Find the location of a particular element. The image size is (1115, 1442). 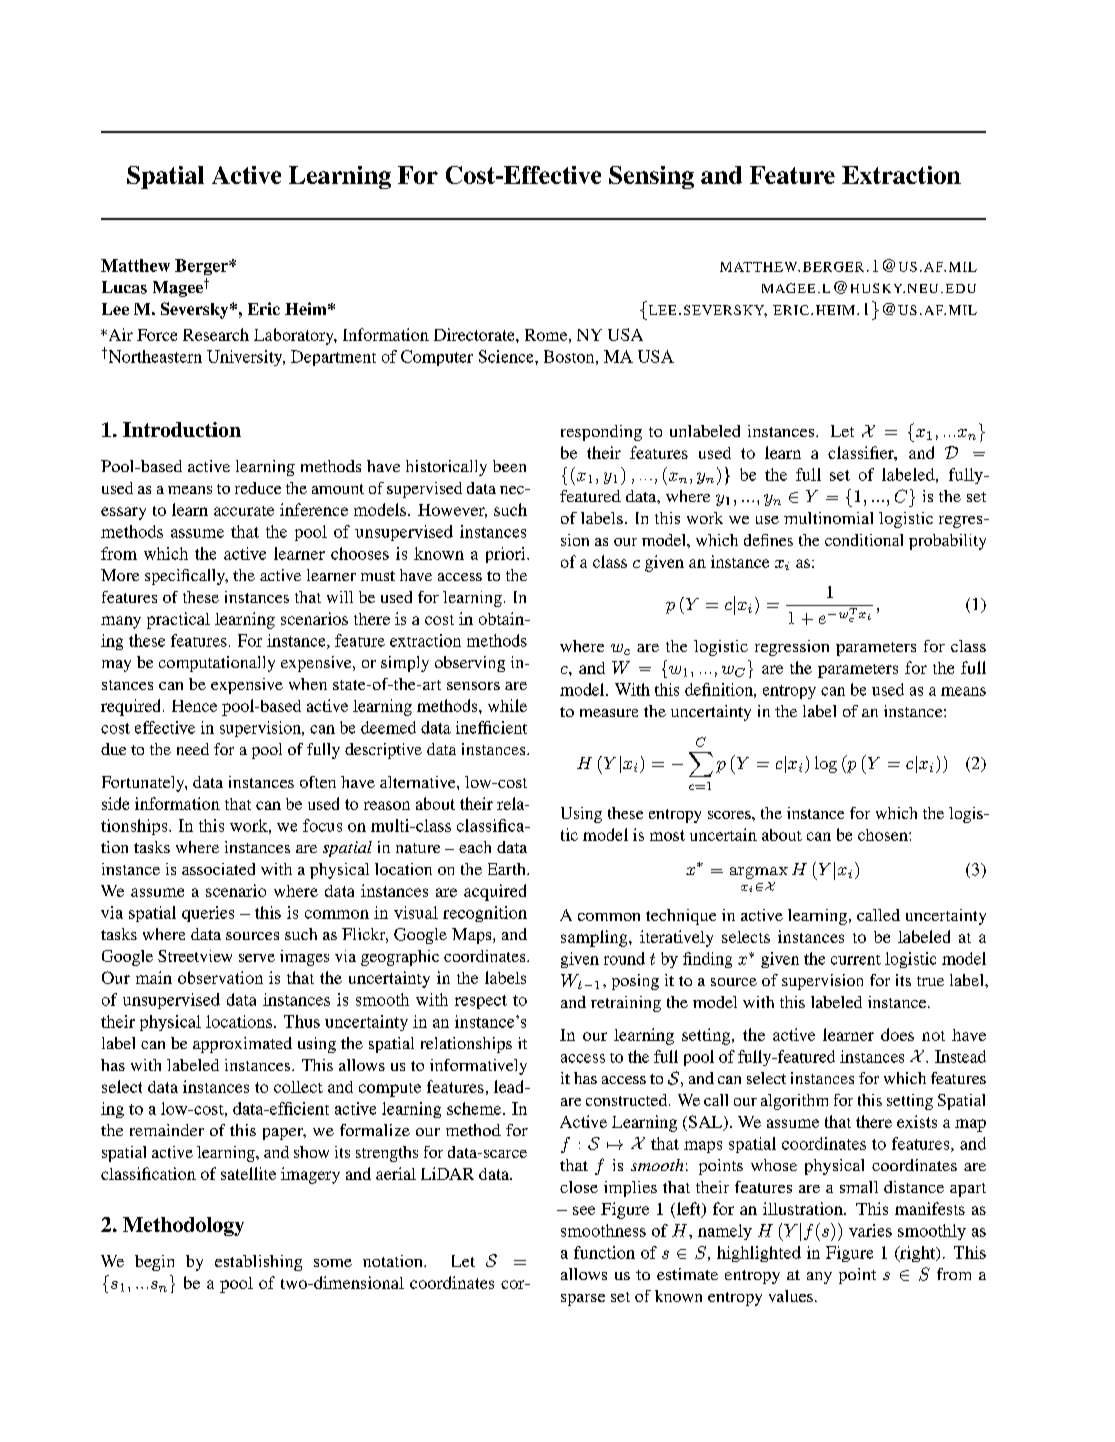

Lucas is located at coordinates (124, 287).
